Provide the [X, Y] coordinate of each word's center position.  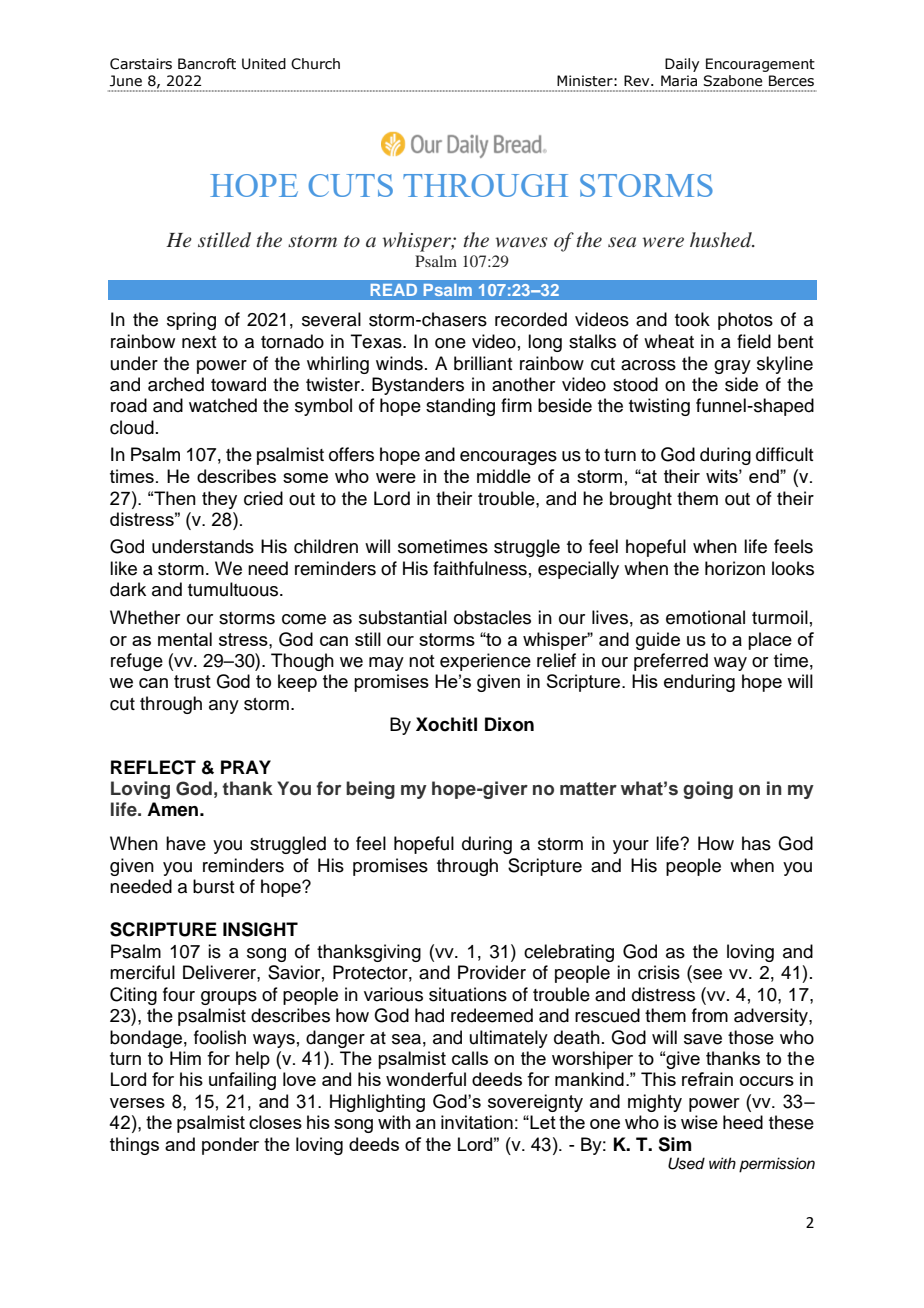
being [370, 790]
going [708, 790]
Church [315, 64]
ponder [230, 1146]
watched [223, 405]
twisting [659, 407]
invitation [477, 1122]
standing [460, 407]
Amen [172, 809]
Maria [679, 81]
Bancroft [207, 64]
